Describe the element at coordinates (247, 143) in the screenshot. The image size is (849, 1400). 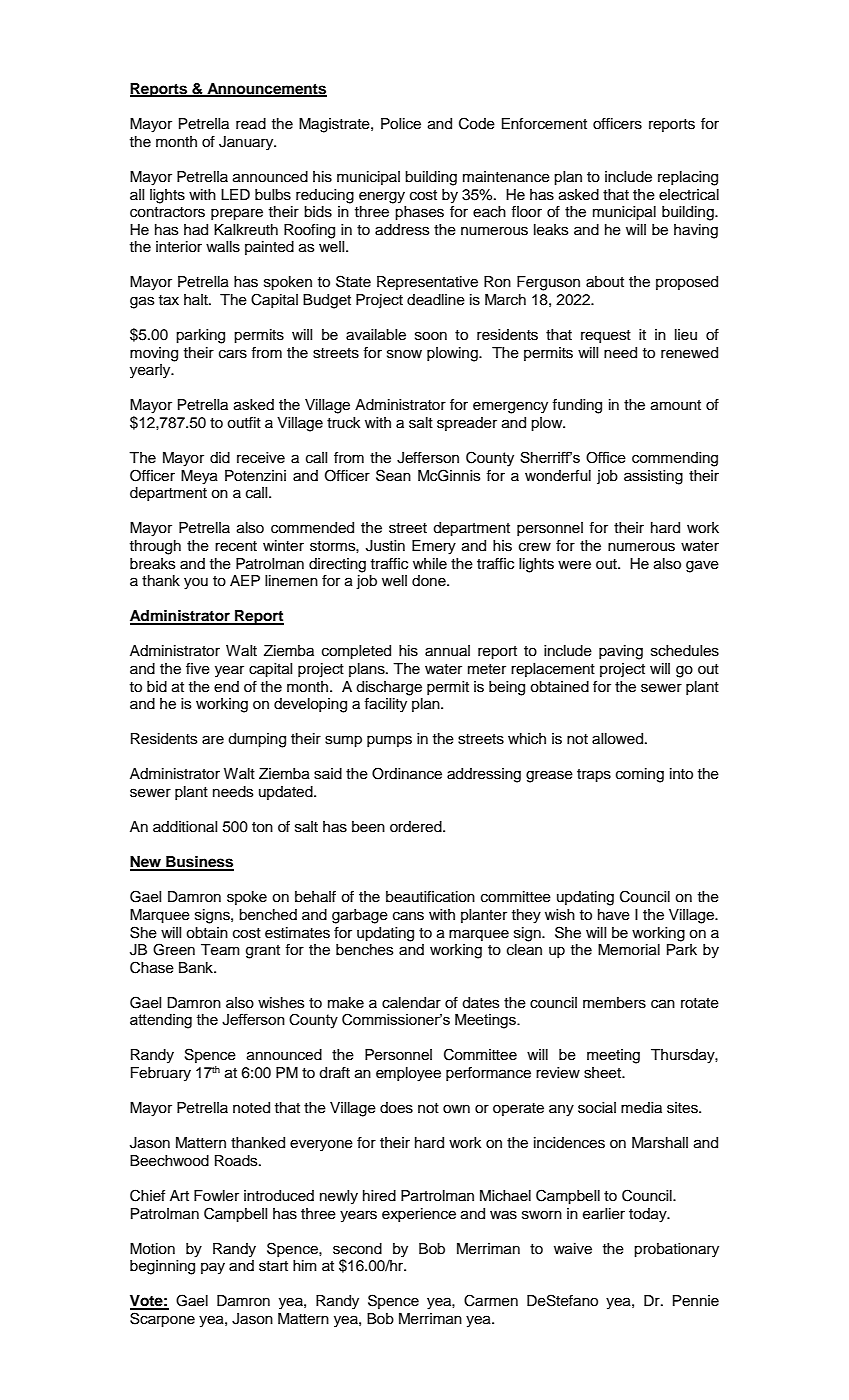
I see `January` at that location.
